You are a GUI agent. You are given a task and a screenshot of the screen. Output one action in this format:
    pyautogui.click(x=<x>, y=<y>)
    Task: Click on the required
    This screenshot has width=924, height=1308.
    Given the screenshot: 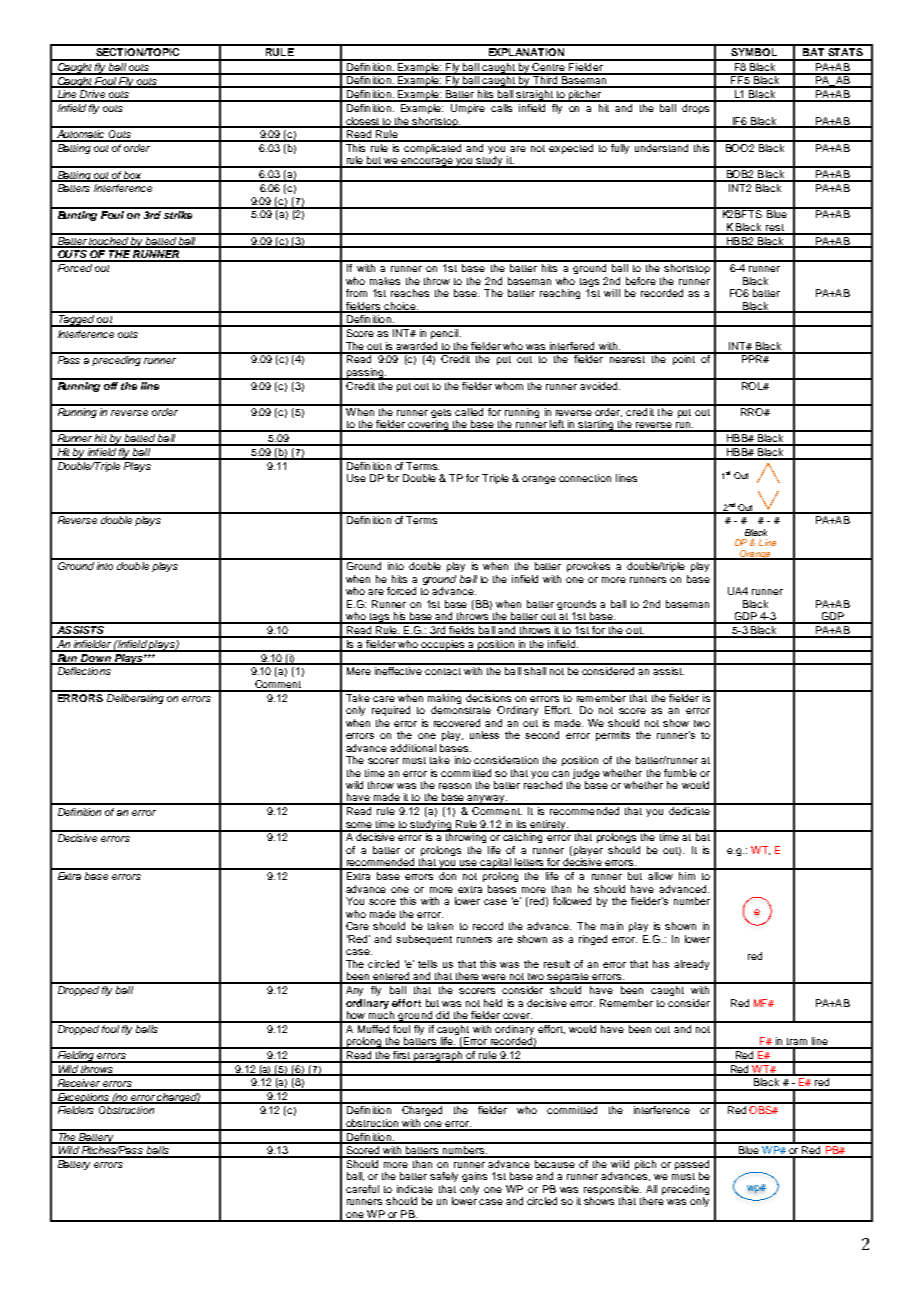 What is the action you would take?
    pyautogui.click(x=391, y=711)
